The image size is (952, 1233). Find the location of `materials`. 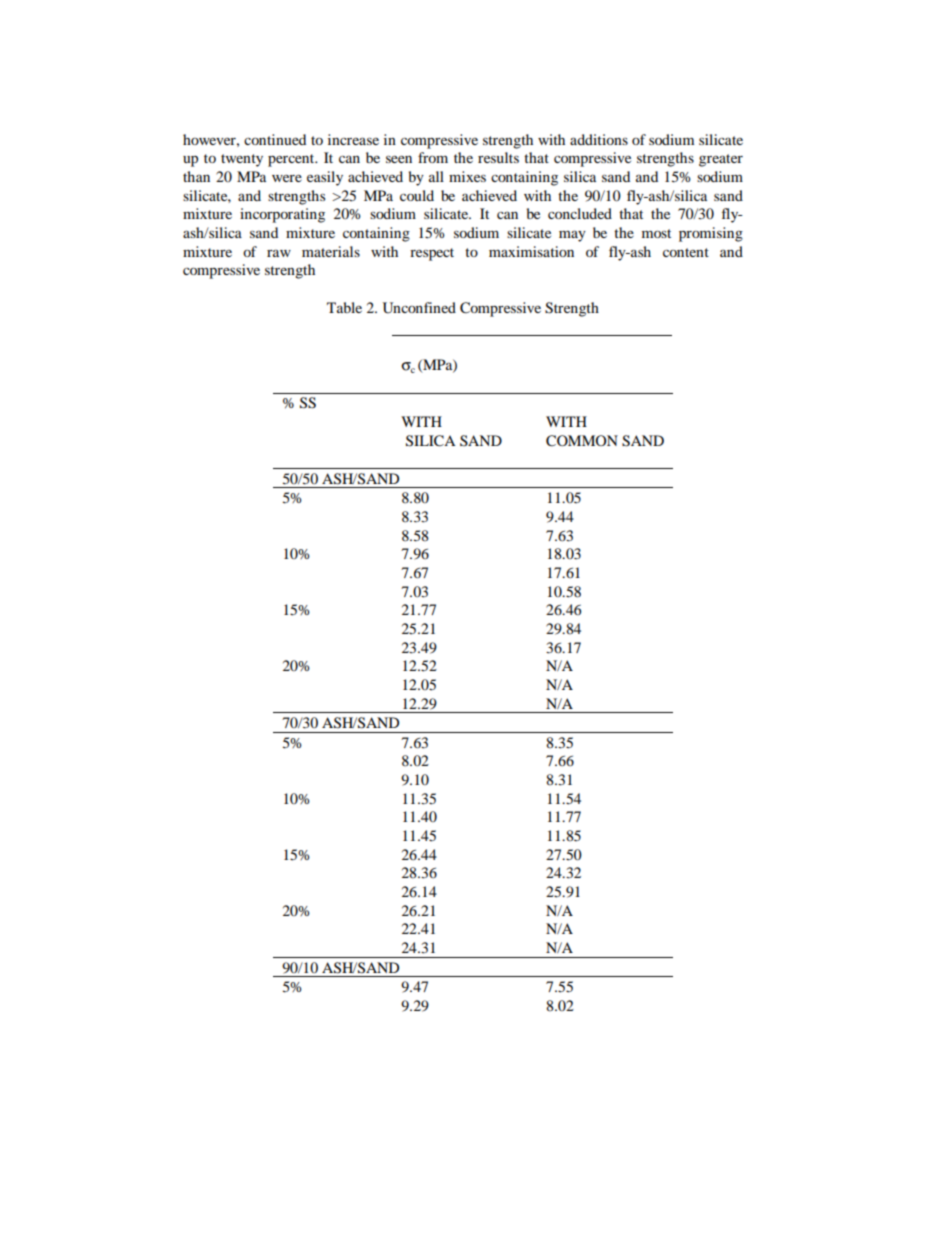

materials is located at coordinates (331, 251).
